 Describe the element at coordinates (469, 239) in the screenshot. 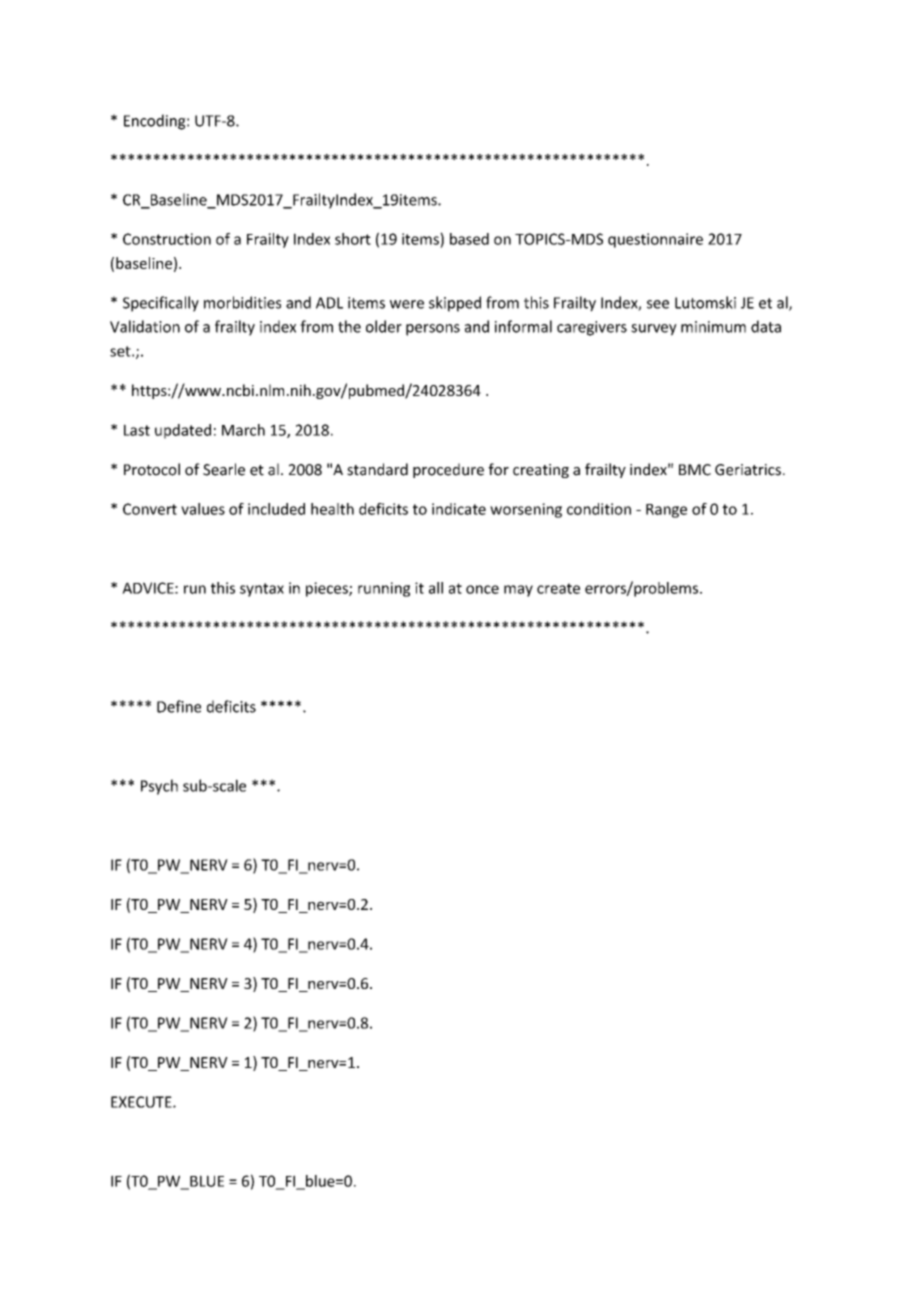

I see `based` at that location.
